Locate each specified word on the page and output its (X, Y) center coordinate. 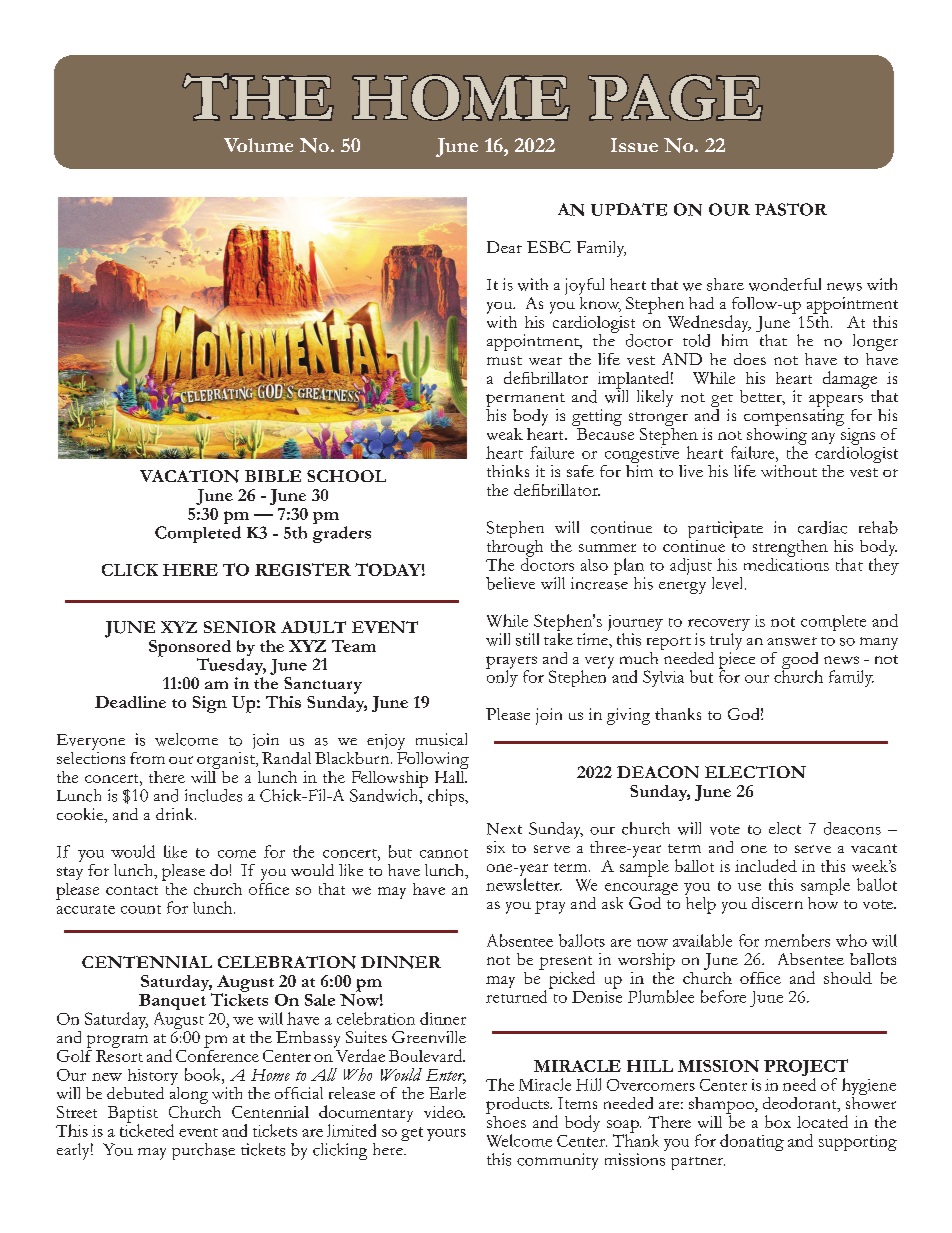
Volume (258, 145)
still (527, 639)
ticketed (147, 1129)
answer (792, 641)
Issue (634, 145)
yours (446, 1135)
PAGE (675, 97)
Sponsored (190, 649)
